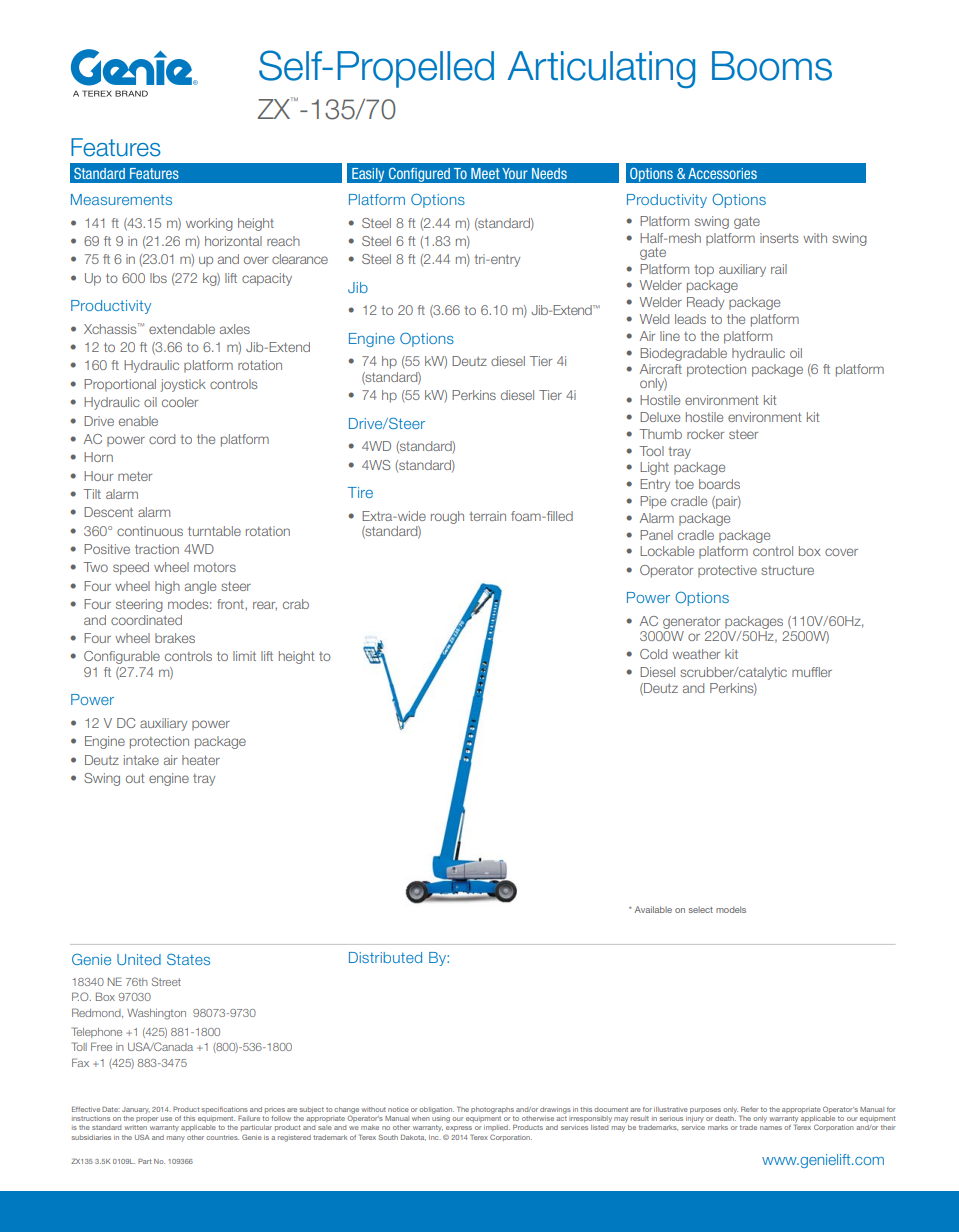 The image size is (959, 1232). Describe the element at coordinates (485, 173) in the image. I see `Meet` at that location.
